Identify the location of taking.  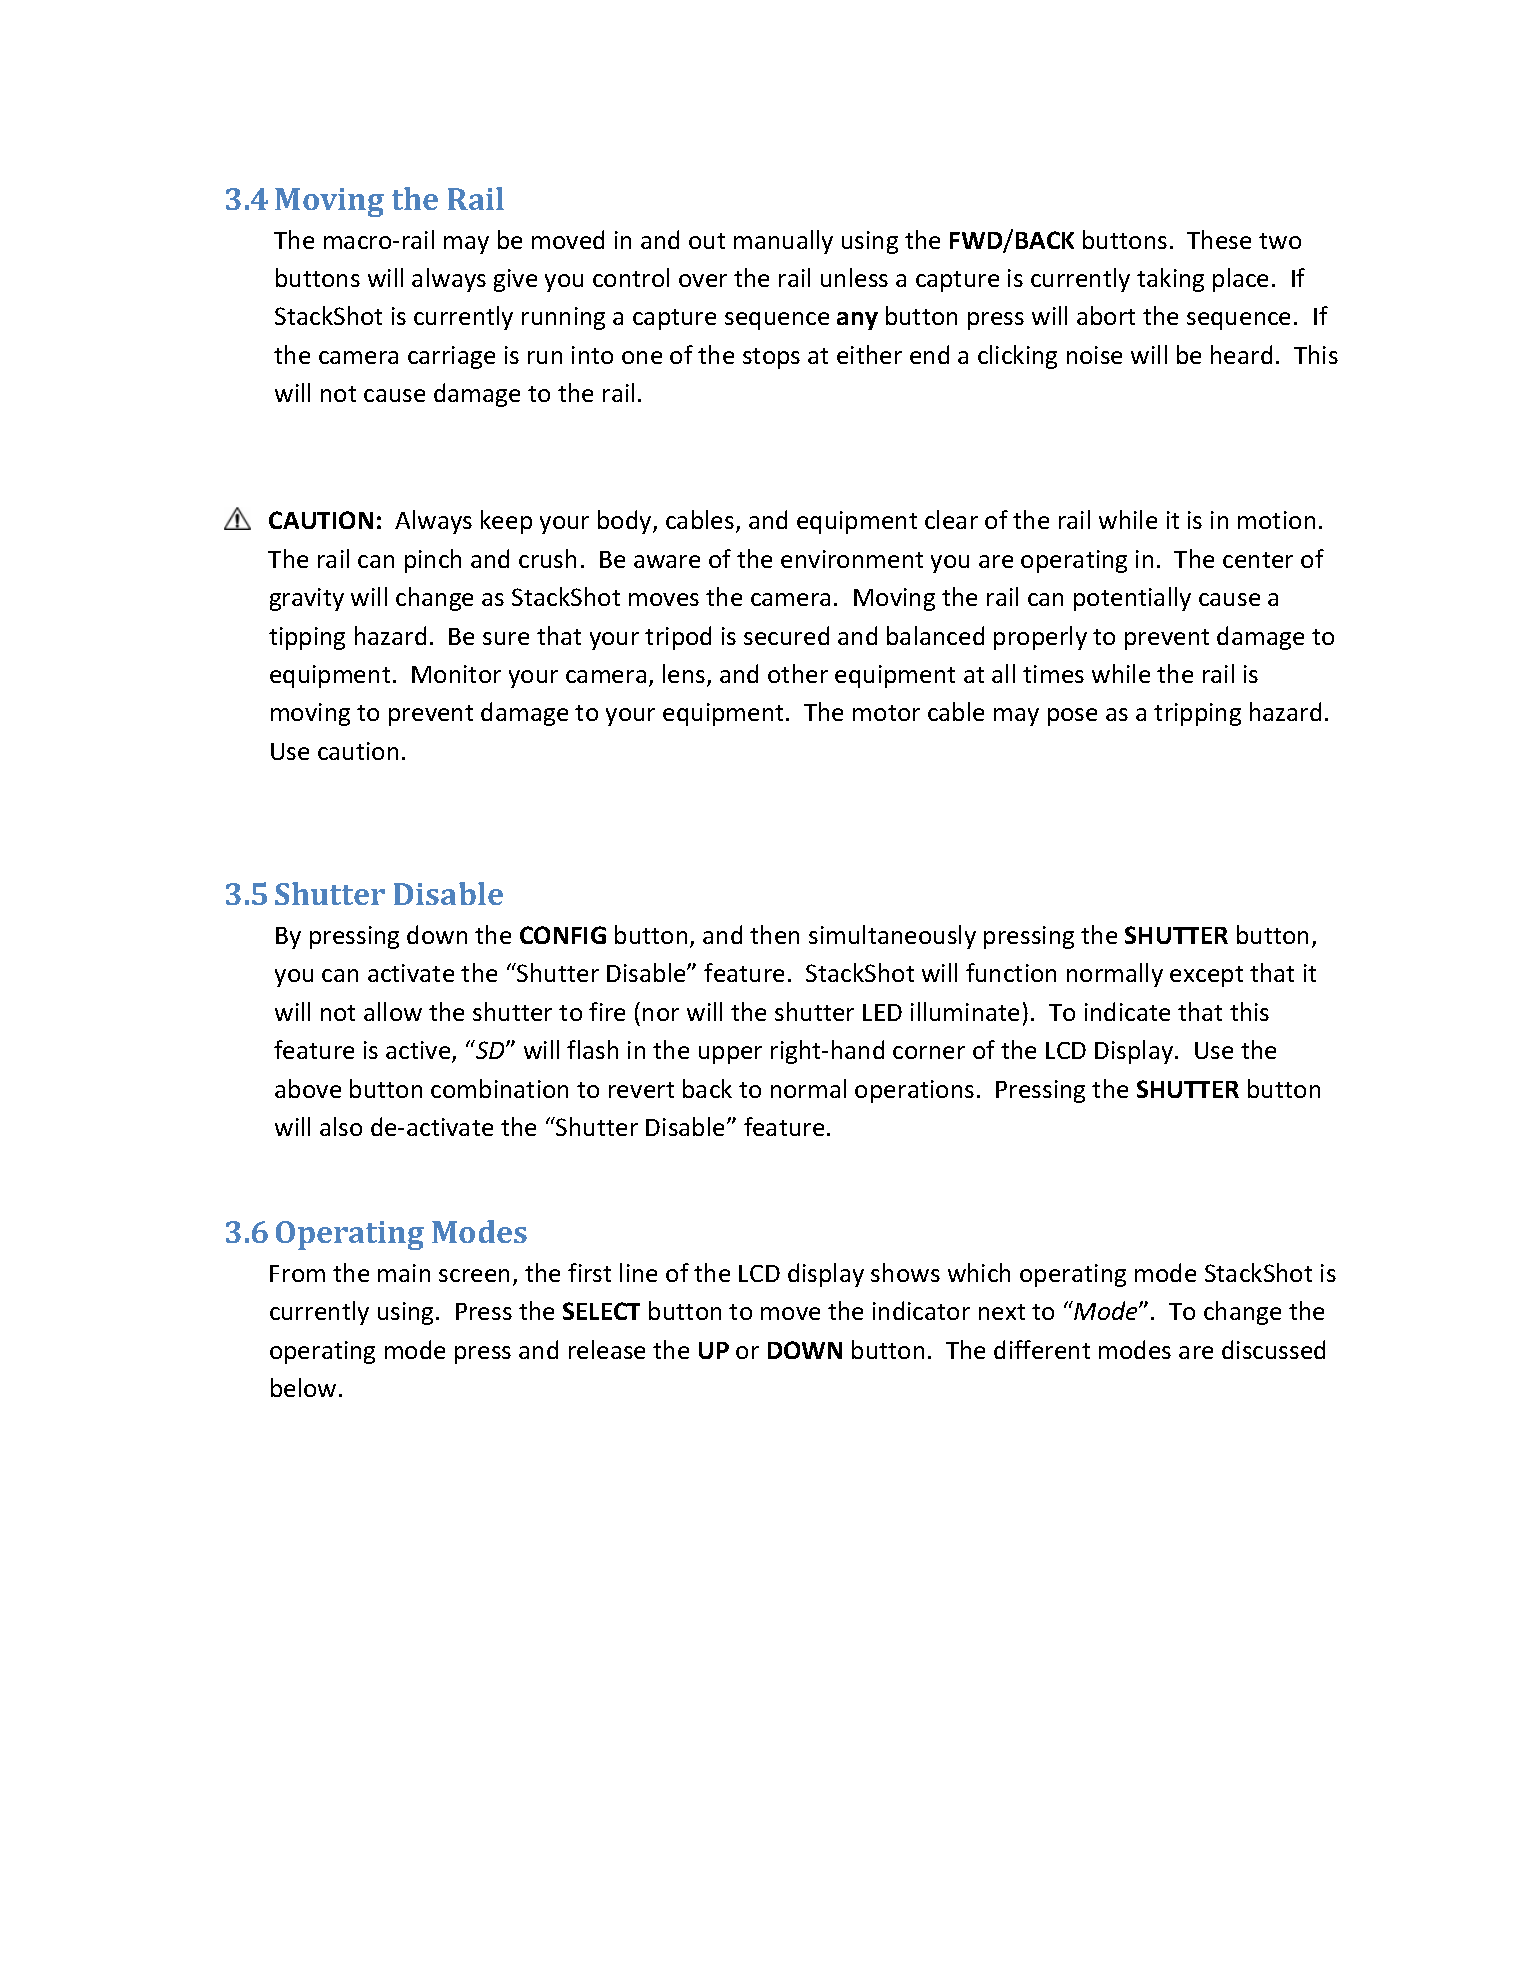
(1170, 280).
